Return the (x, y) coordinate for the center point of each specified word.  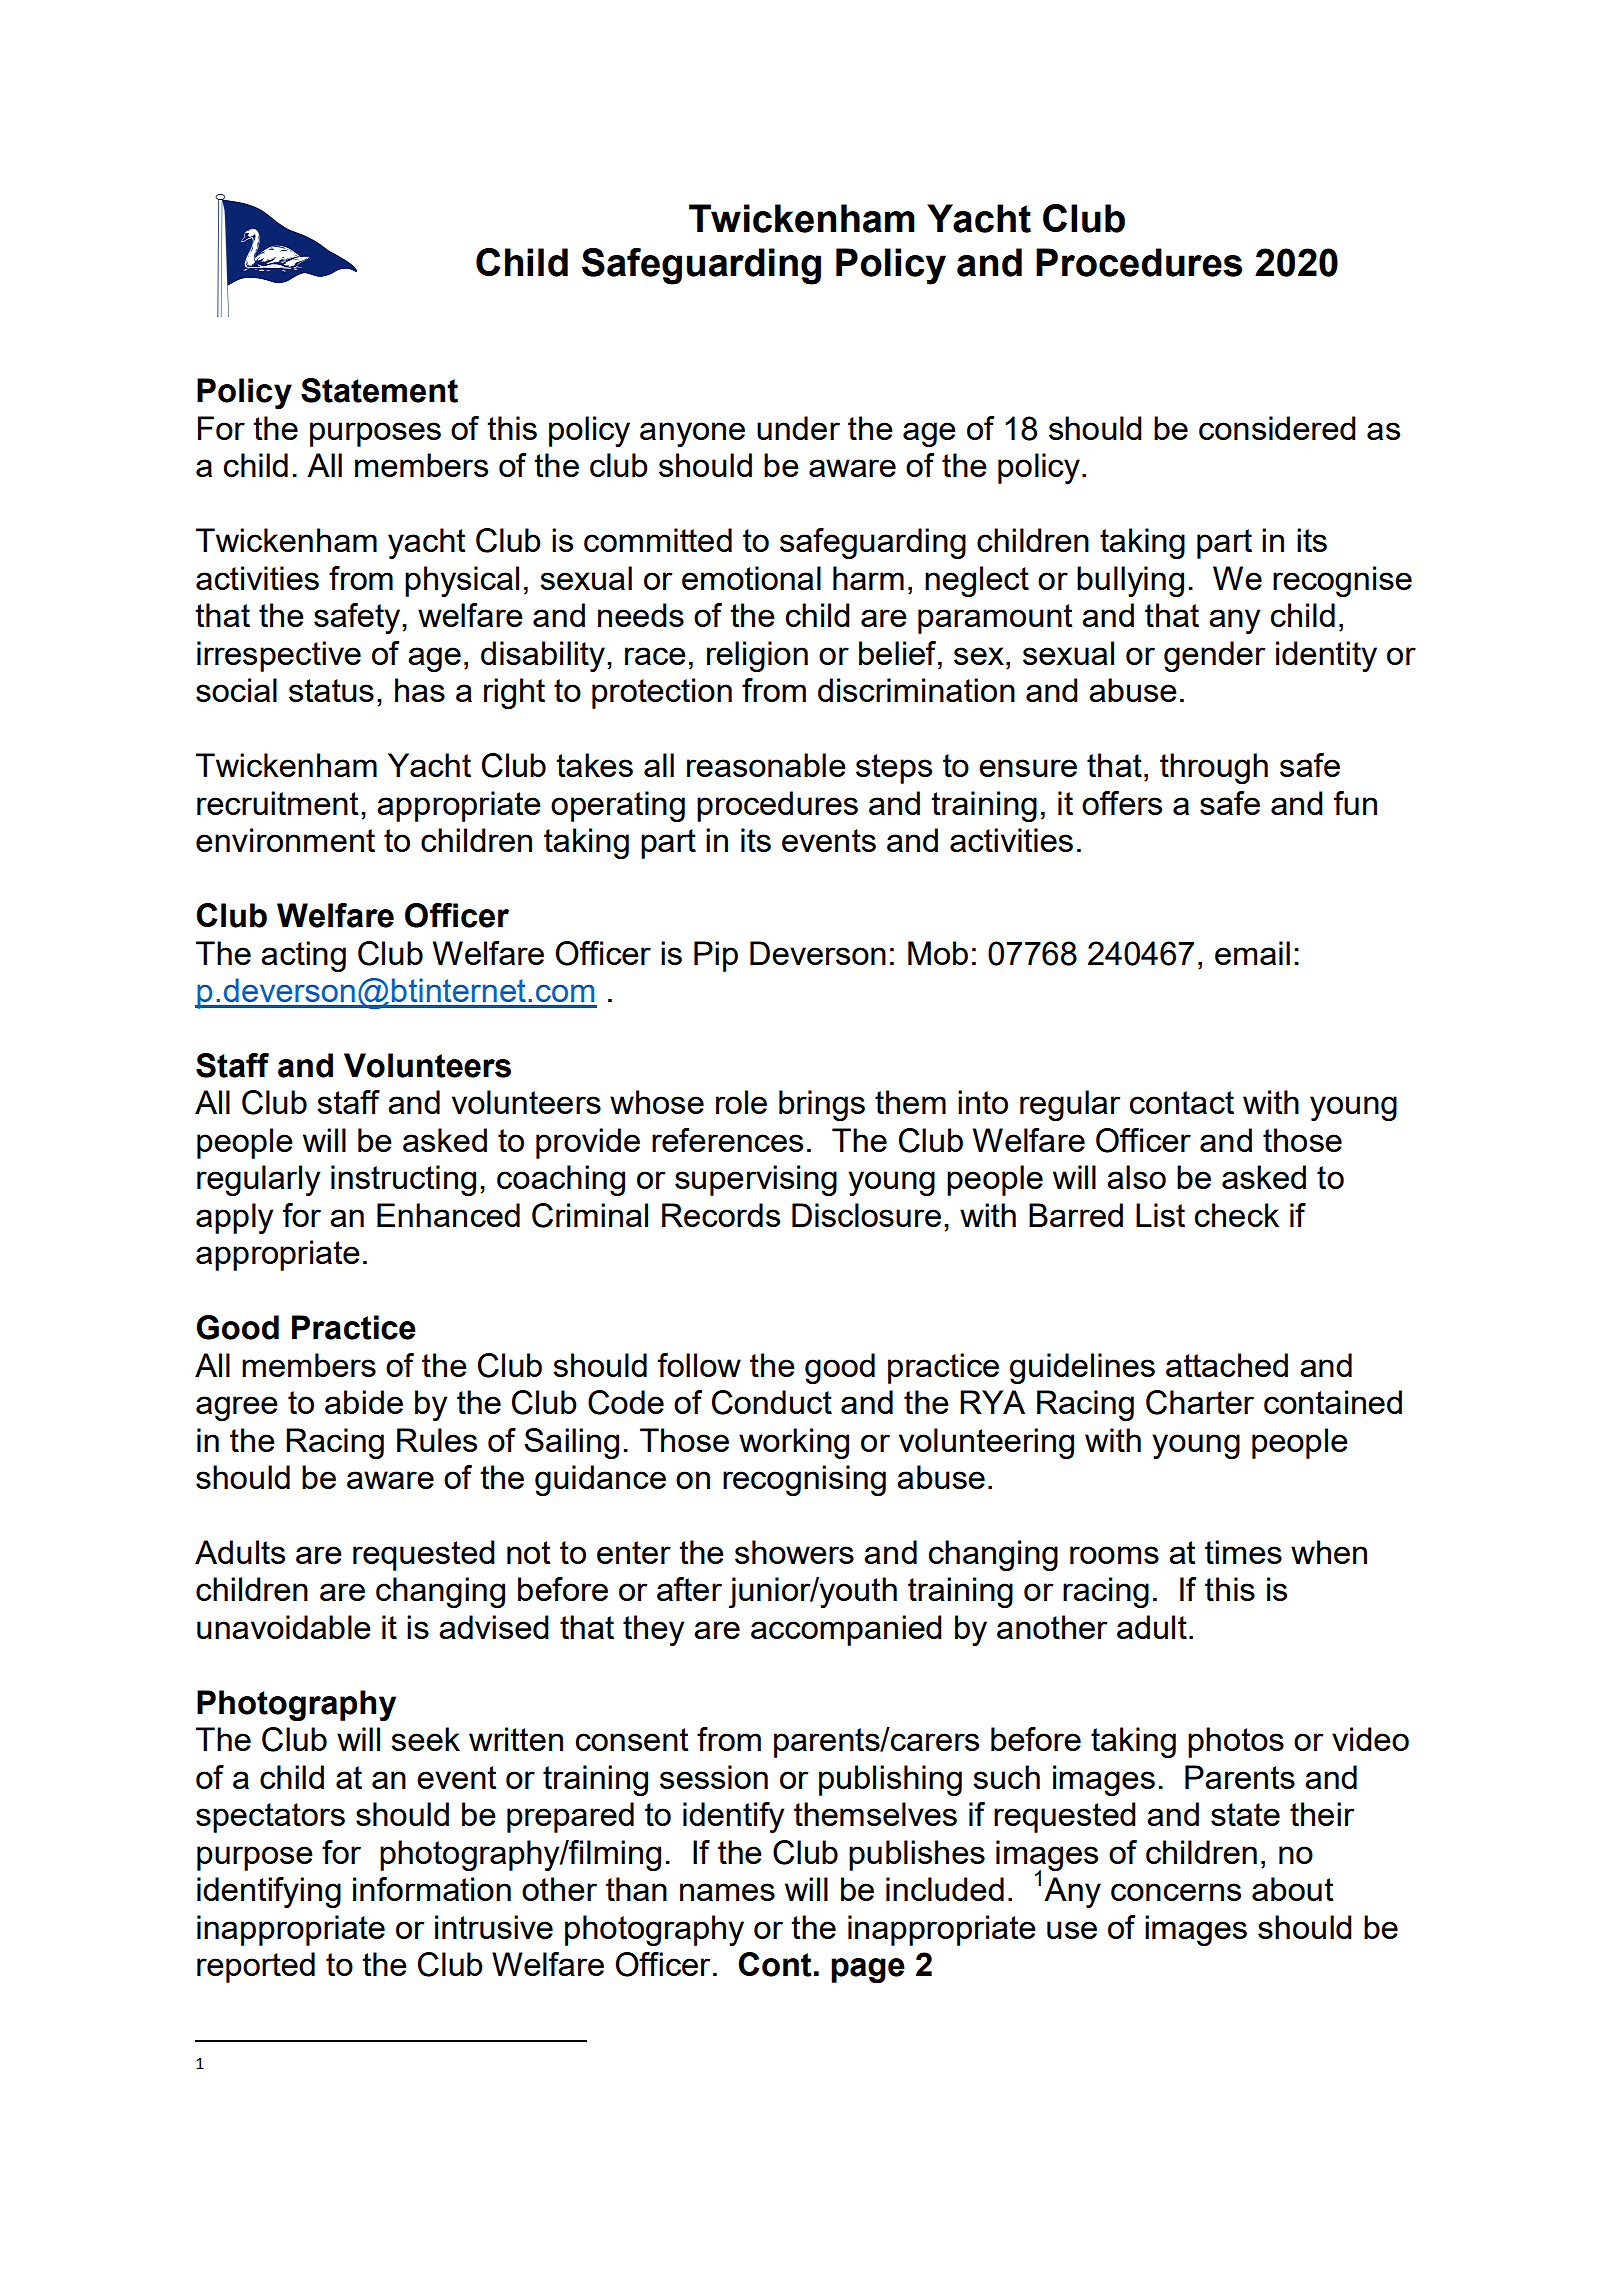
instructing (403, 1180)
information (432, 1889)
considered (1277, 428)
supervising (756, 1180)
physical (462, 581)
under (798, 428)
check (1237, 1215)
